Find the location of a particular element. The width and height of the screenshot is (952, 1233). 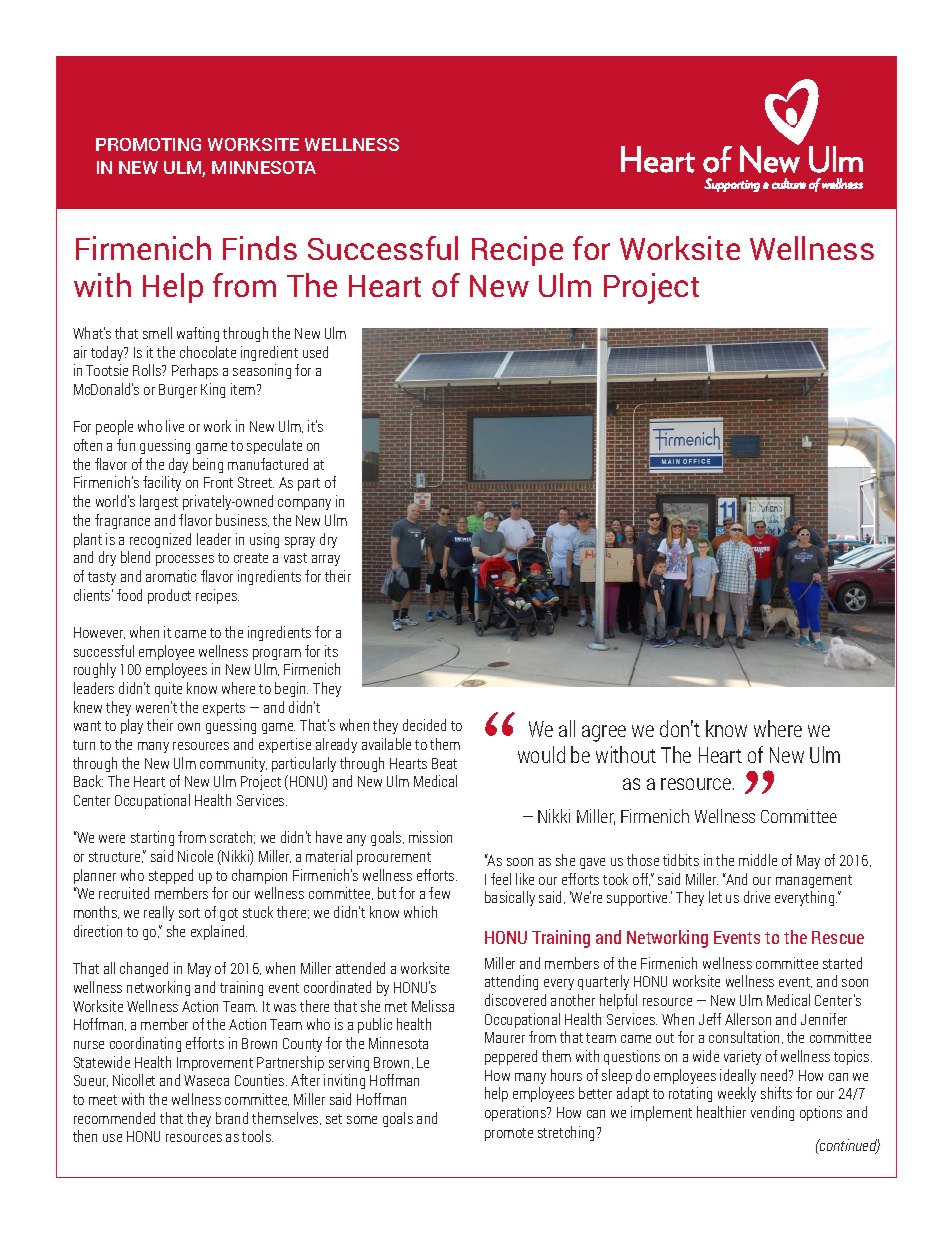

agree is located at coordinates (604, 733).
